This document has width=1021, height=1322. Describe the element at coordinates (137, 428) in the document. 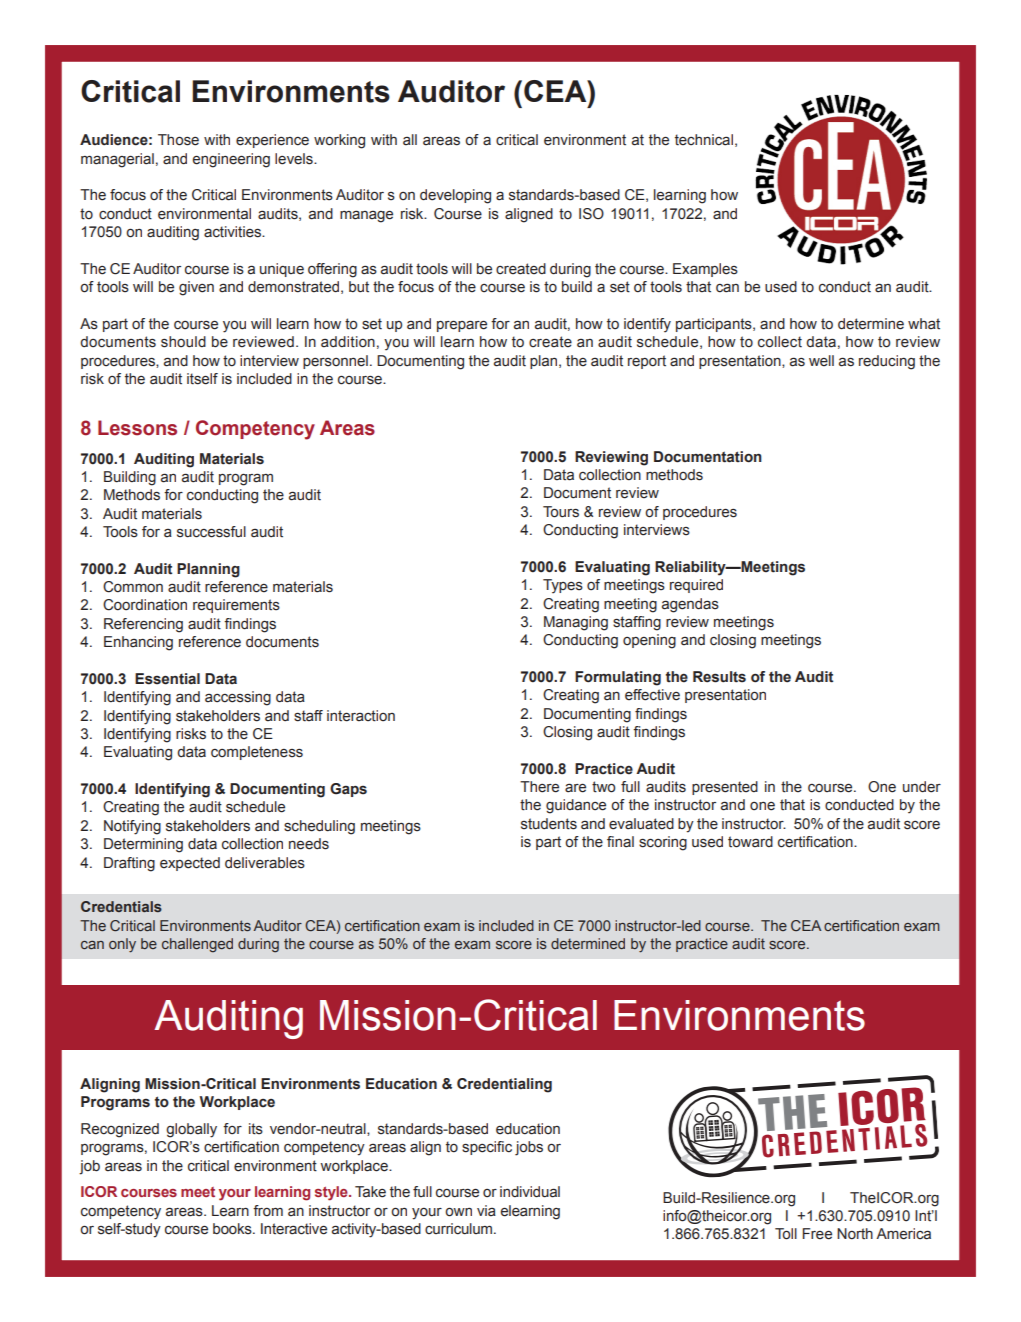

I see `Lessons` at that location.
